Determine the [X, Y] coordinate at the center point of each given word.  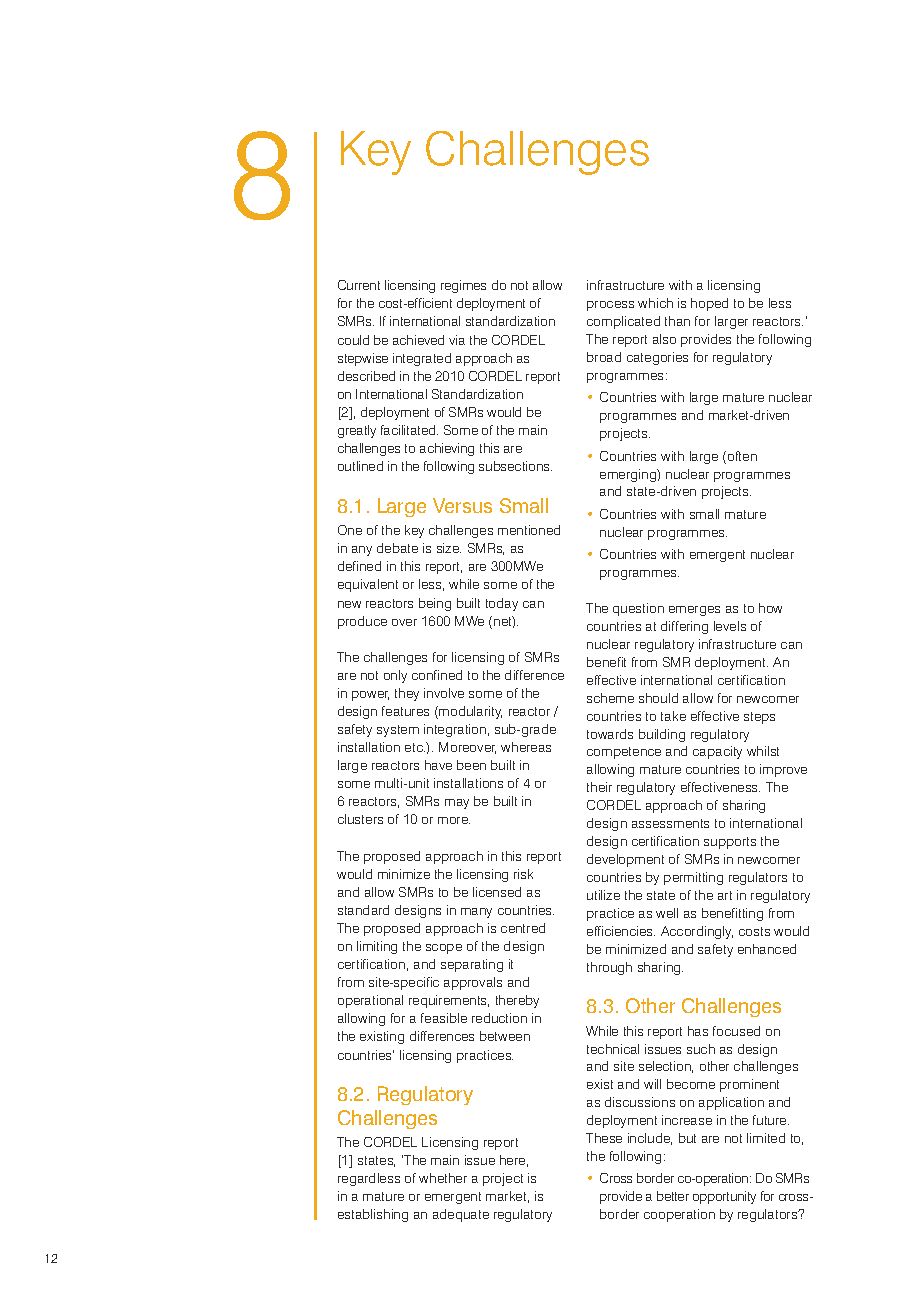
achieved [418, 340]
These [604, 1138]
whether [443, 1178]
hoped [709, 304]
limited [766, 1138]
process [610, 306]
